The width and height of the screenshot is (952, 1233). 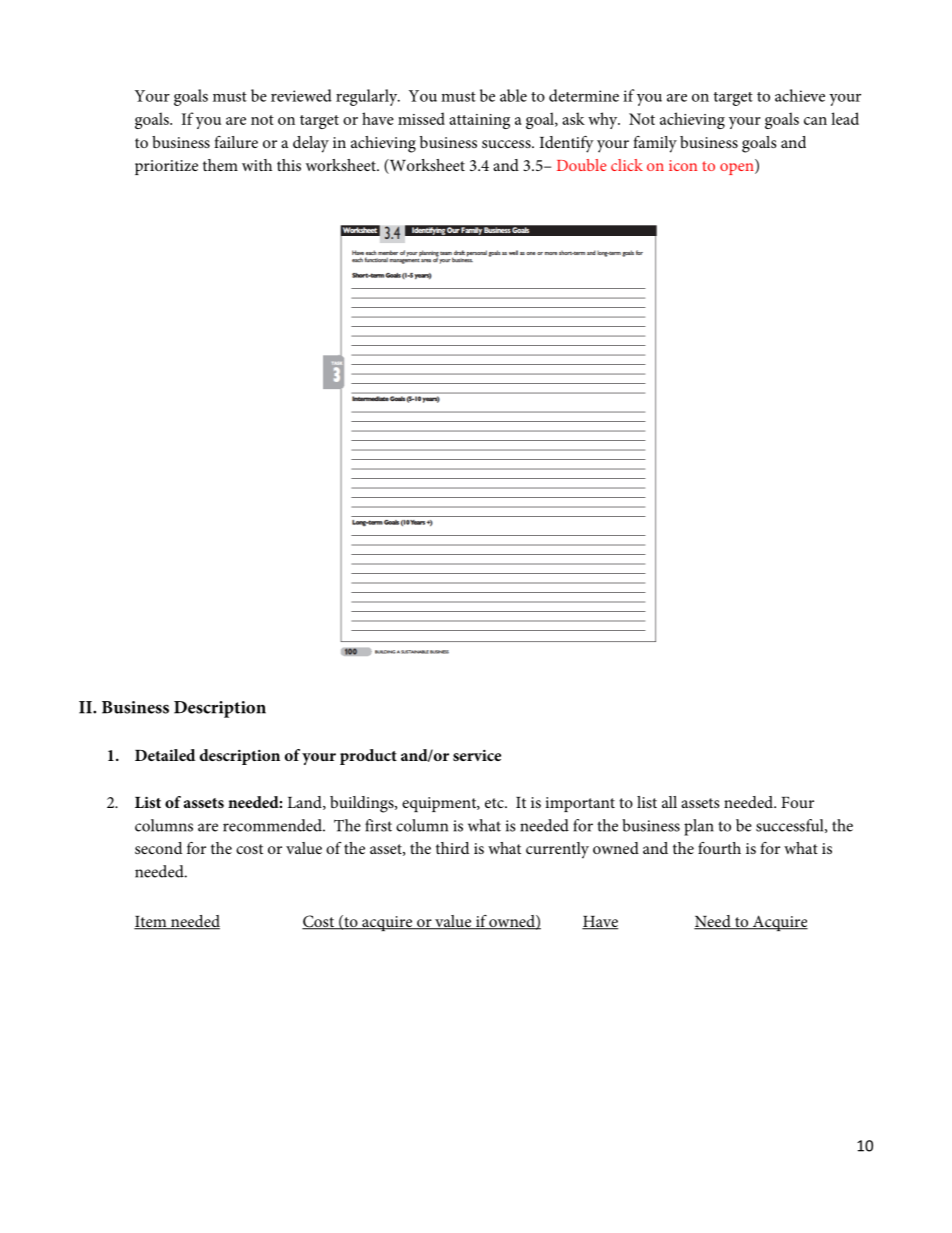 What do you see at coordinates (151, 923) in the screenshot?
I see `Item` at bounding box center [151, 923].
